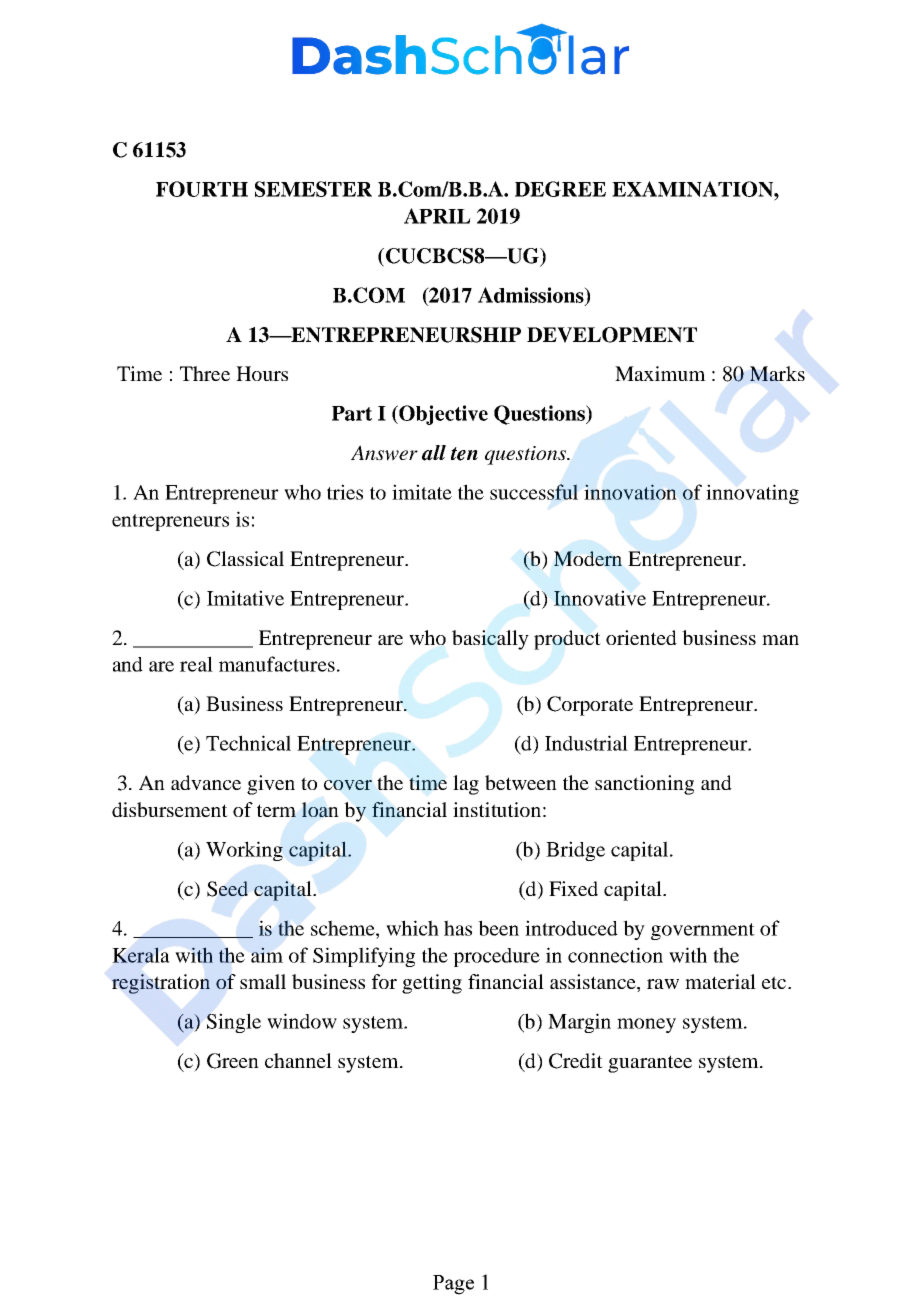 The width and height of the screenshot is (924, 1308). What do you see at coordinates (703, 931) in the screenshot?
I see `government` at bounding box center [703, 931].
